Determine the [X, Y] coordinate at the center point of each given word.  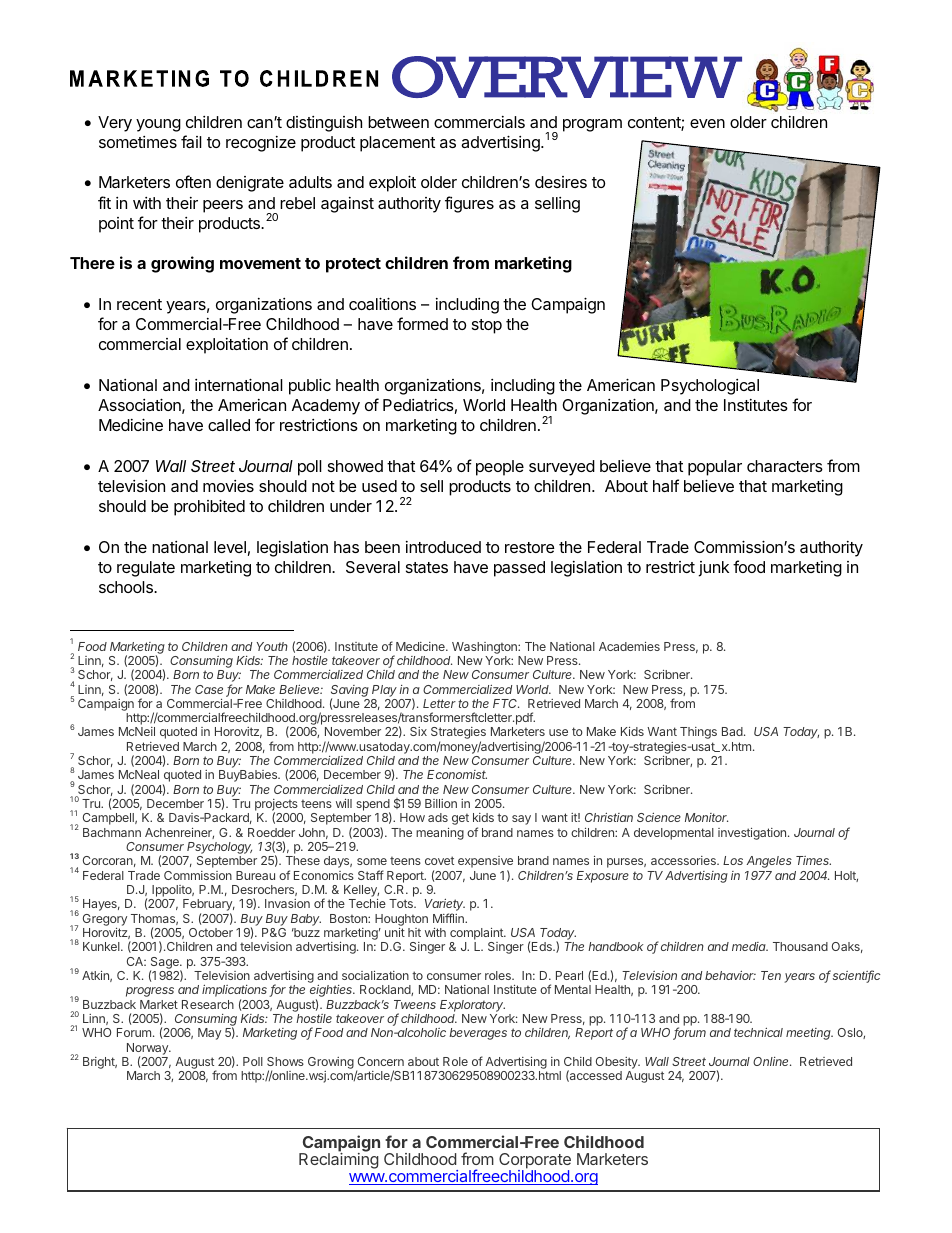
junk [713, 569]
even [707, 123]
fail [191, 141]
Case [209, 689]
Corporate [535, 1162]
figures [469, 204]
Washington [485, 648]
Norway [148, 1050]
